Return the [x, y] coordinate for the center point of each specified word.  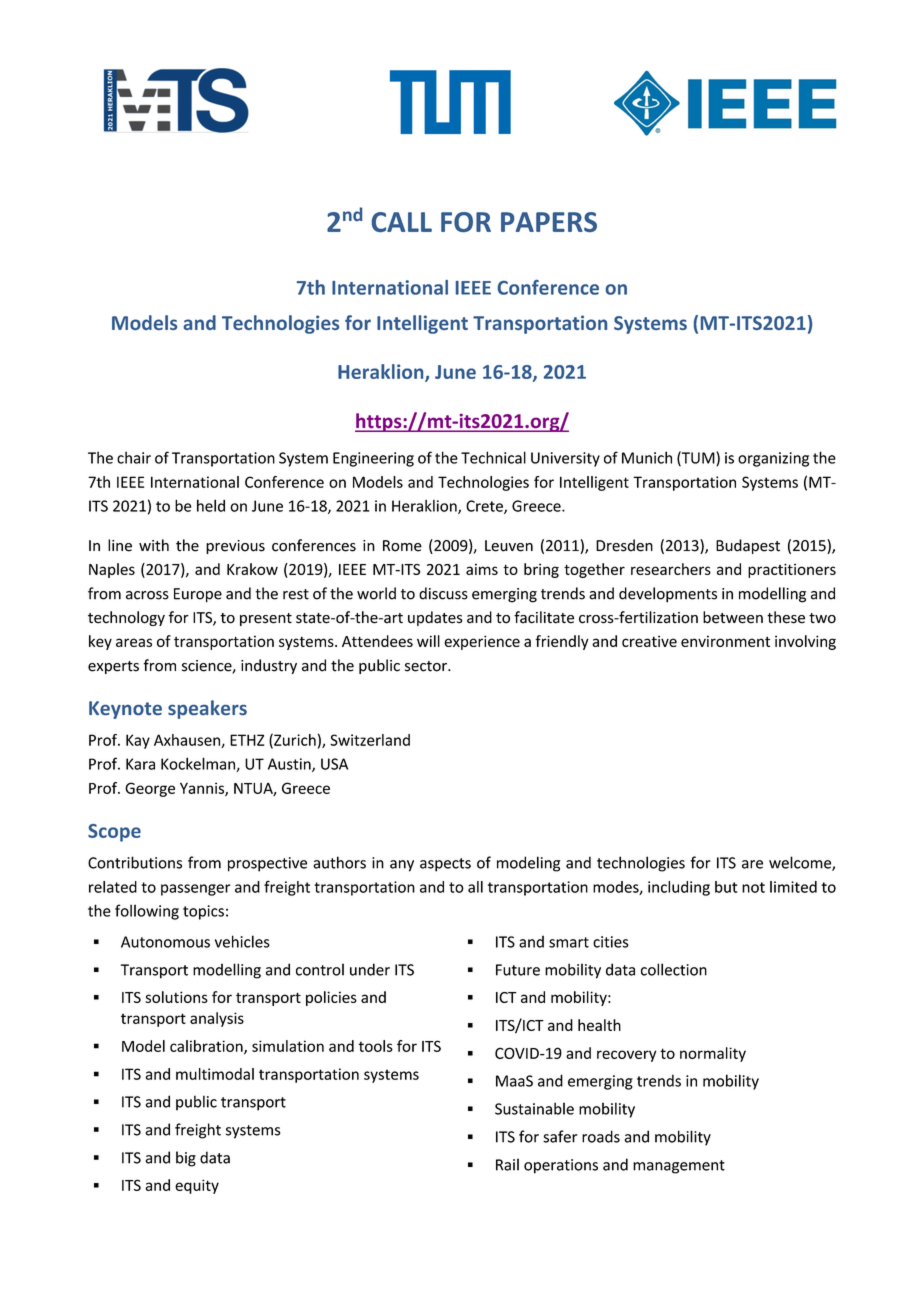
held [211, 505]
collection [674, 969]
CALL [402, 222]
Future [518, 970]
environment [725, 641]
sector [427, 666]
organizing [773, 459]
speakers [207, 709]
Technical [493, 457]
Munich [647, 457]
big [186, 1159]
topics [203, 912]
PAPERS [549, 222]
